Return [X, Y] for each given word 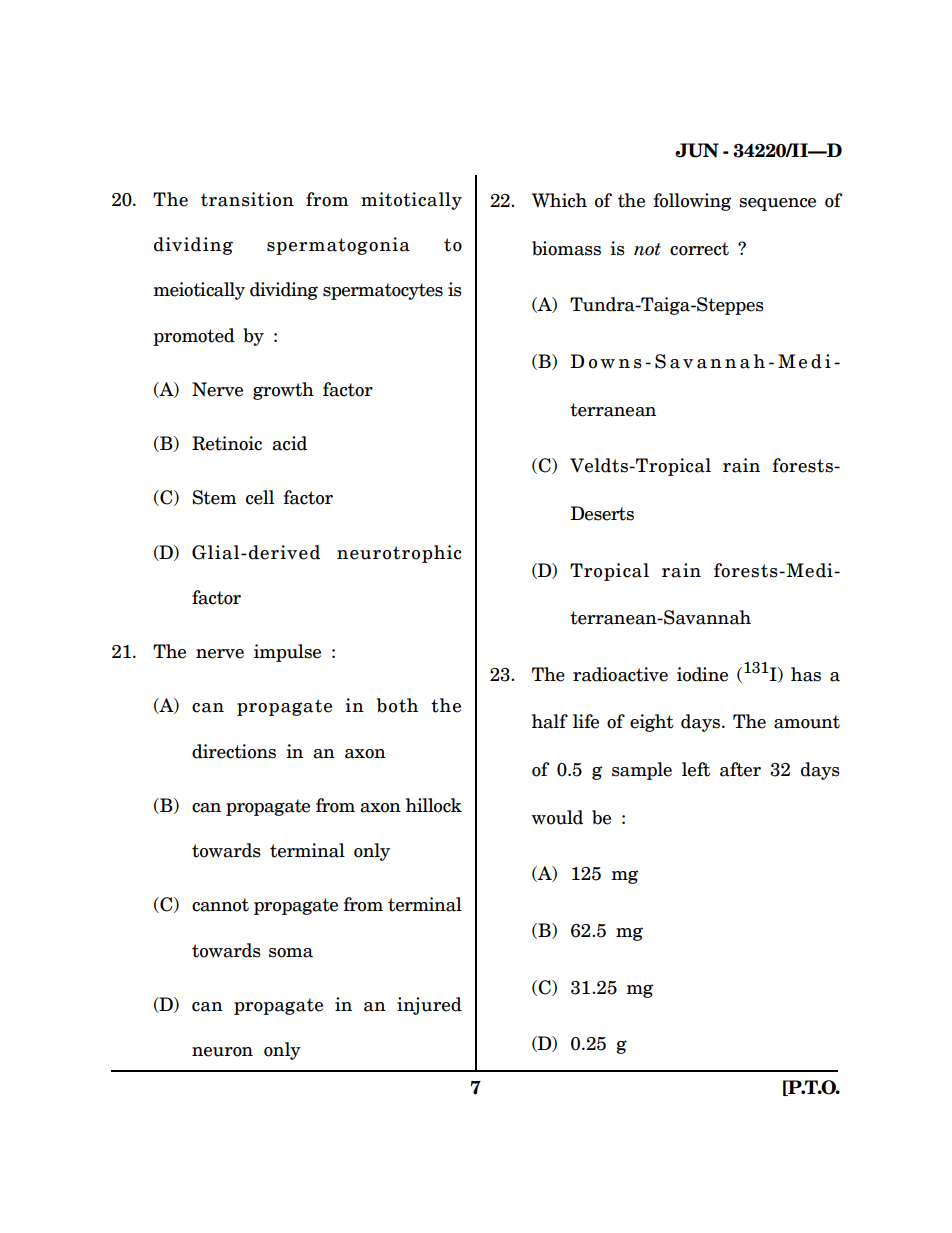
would [557, 817]
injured [429, 1006]
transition [247, 199]
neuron [222, 1052]
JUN [697, 150]
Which [559, 200]
